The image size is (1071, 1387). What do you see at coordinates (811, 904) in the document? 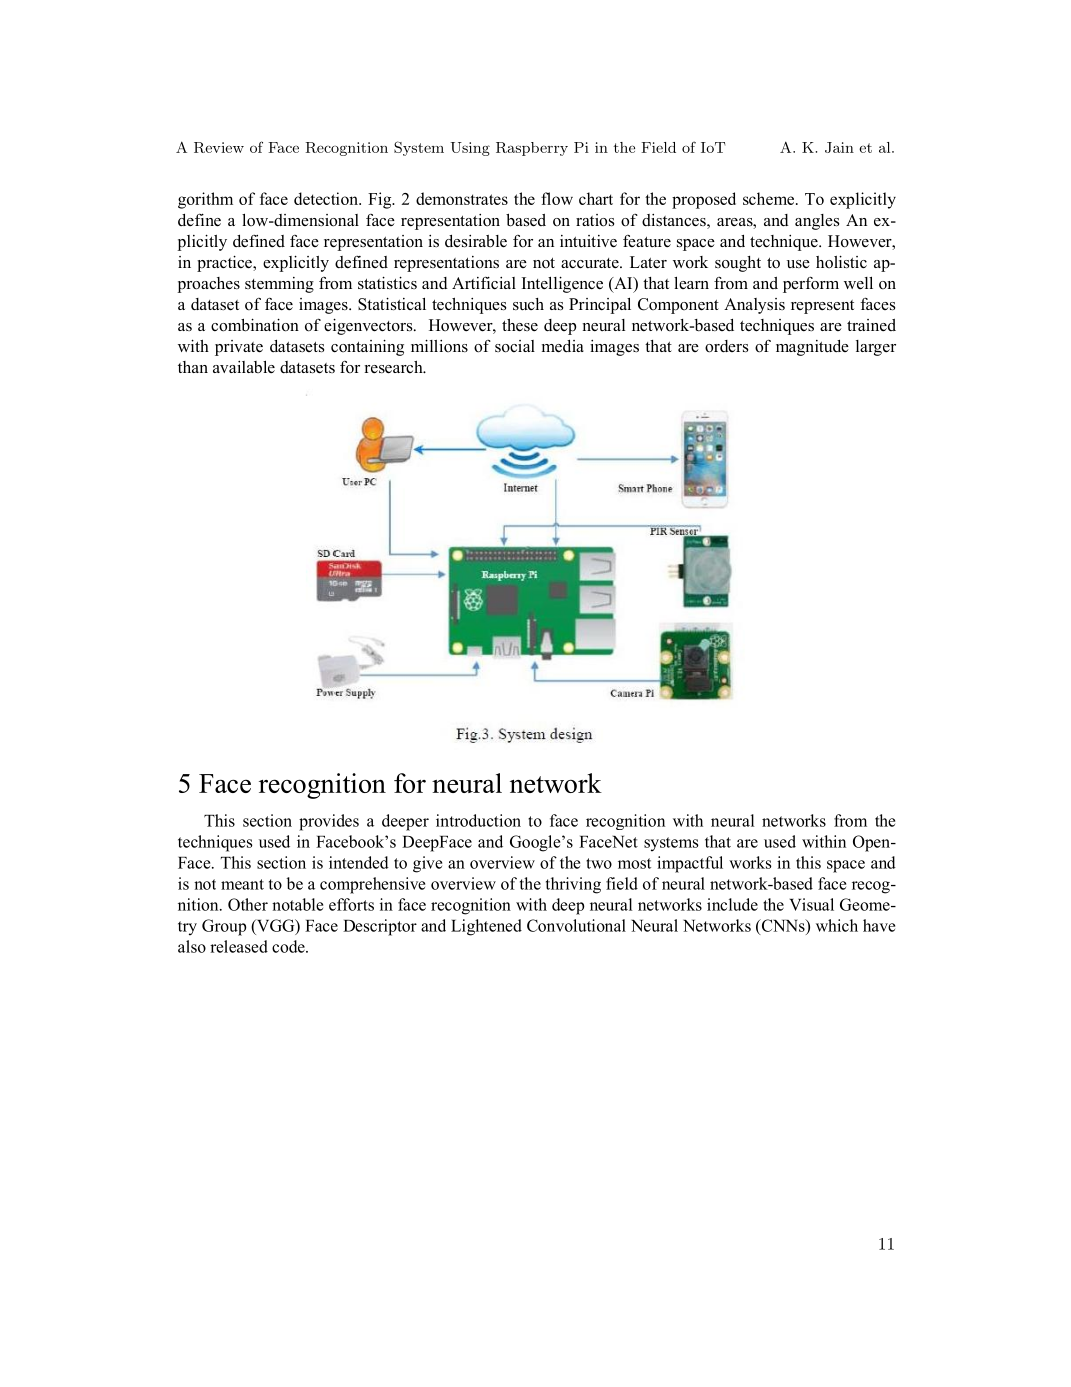
I see `Visual` at bounding box center [811, 904].
